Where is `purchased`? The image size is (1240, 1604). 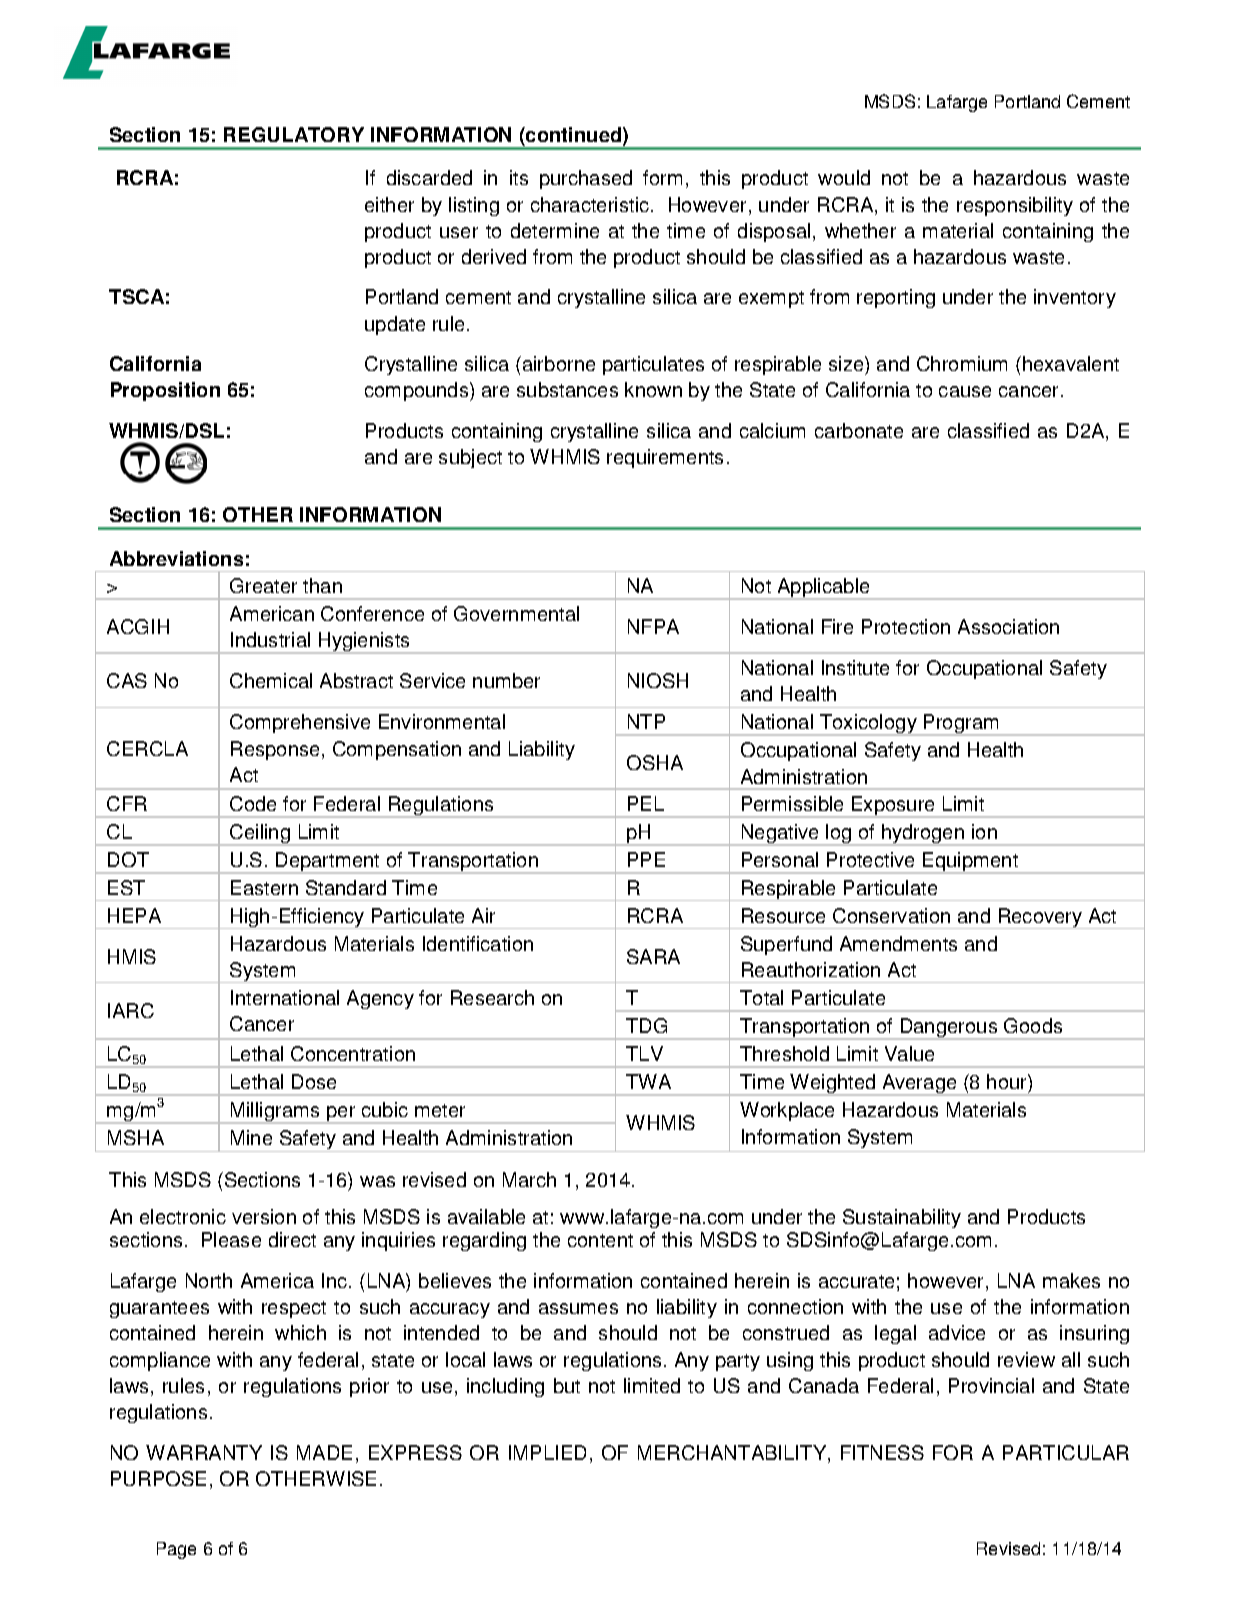
purchased is located at coordinates (586, 179).
